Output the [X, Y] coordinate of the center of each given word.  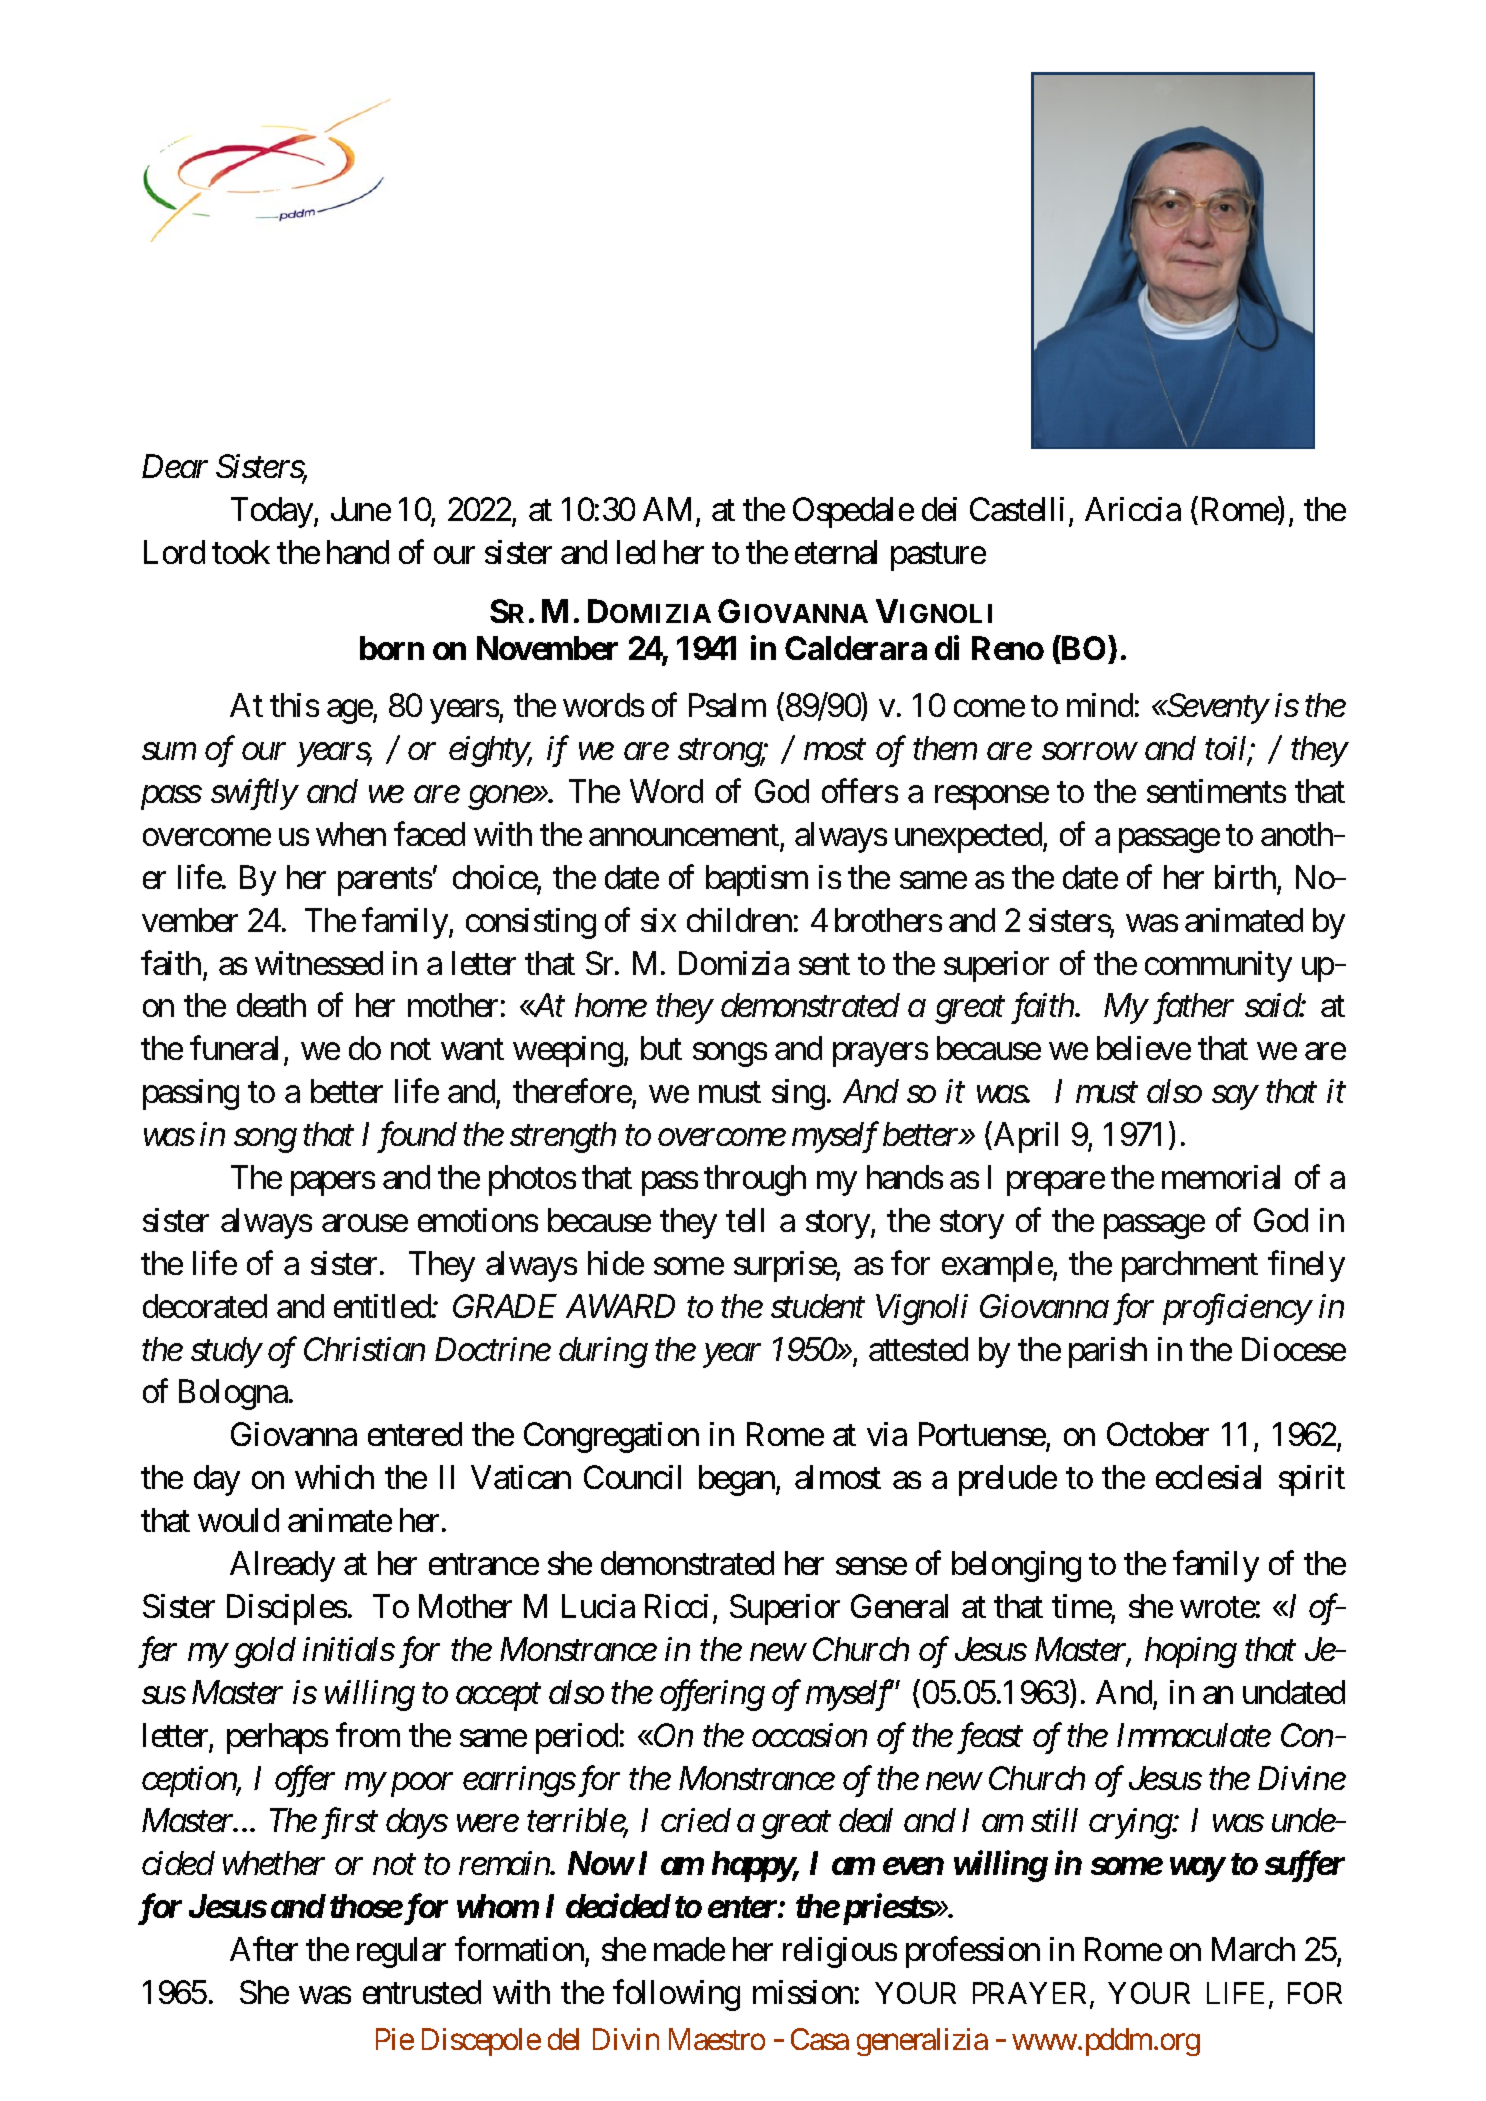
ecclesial [1208, 1477]
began [738, 1480]
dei [939, 509]
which [334, 1477]
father [1193, 1008]
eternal [836, 552]
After [264, 1949]
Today [273, 512]
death [271, 1005]
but [661, 1048]
